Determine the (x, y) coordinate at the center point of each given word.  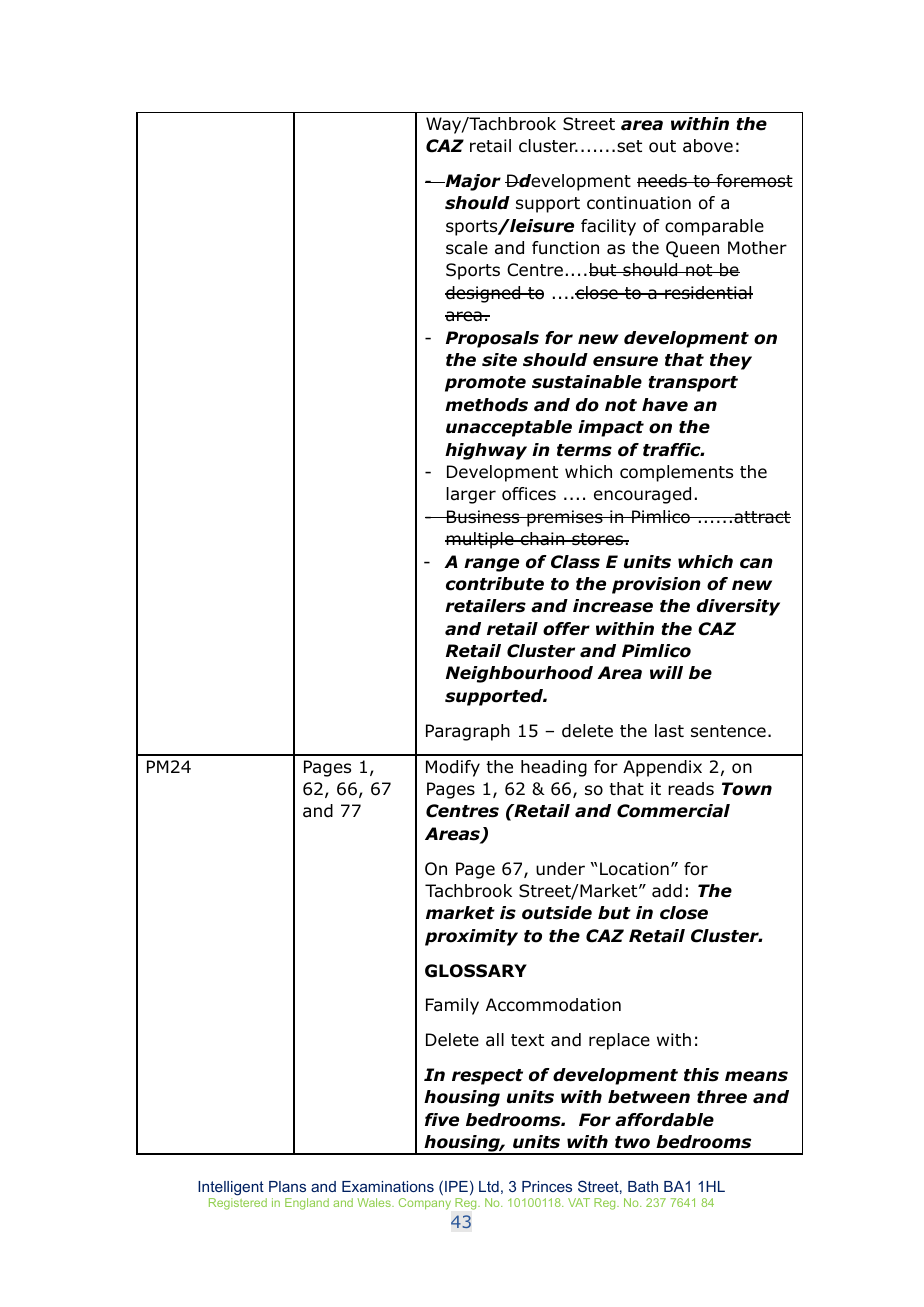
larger (471, 495)
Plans (287, 1186)
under (560, 869)
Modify (453, 768)
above (708, 146)
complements (676, 473)
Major (472, 182)
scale (467, 248)
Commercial (673, 811)
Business (483, 517)
